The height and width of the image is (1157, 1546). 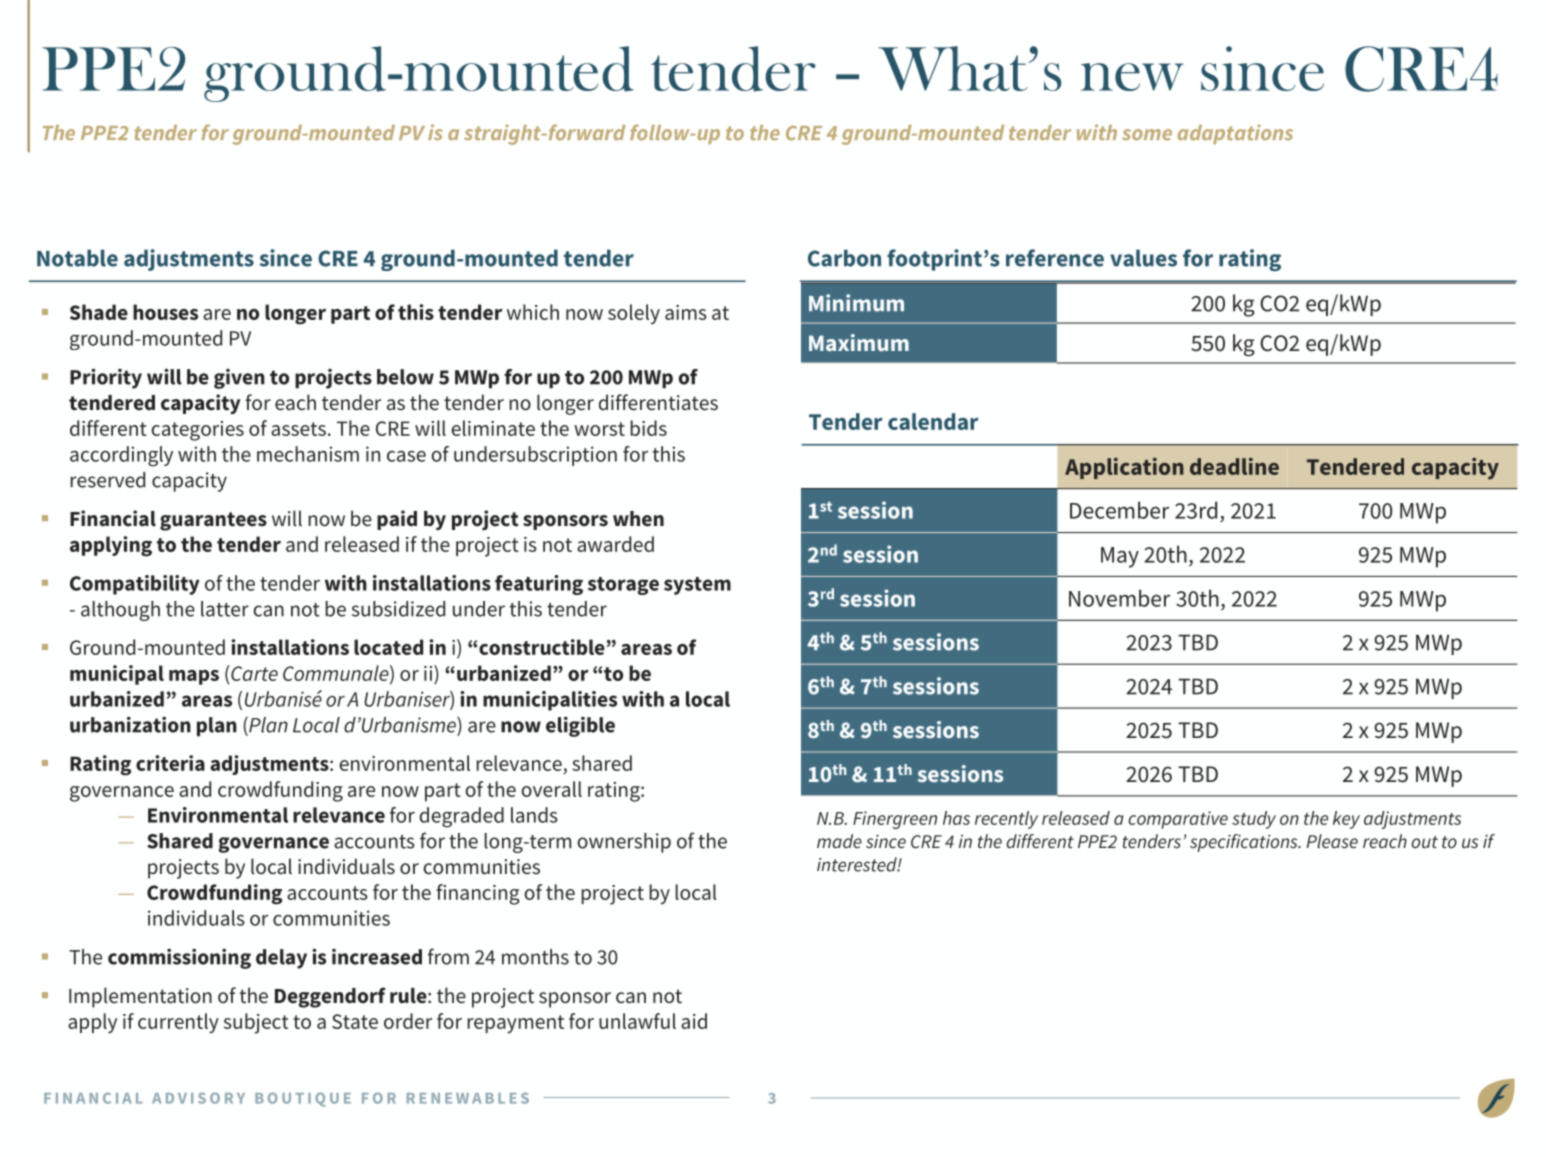 I want to click on adaptations, so click(x=1235, y=134).
